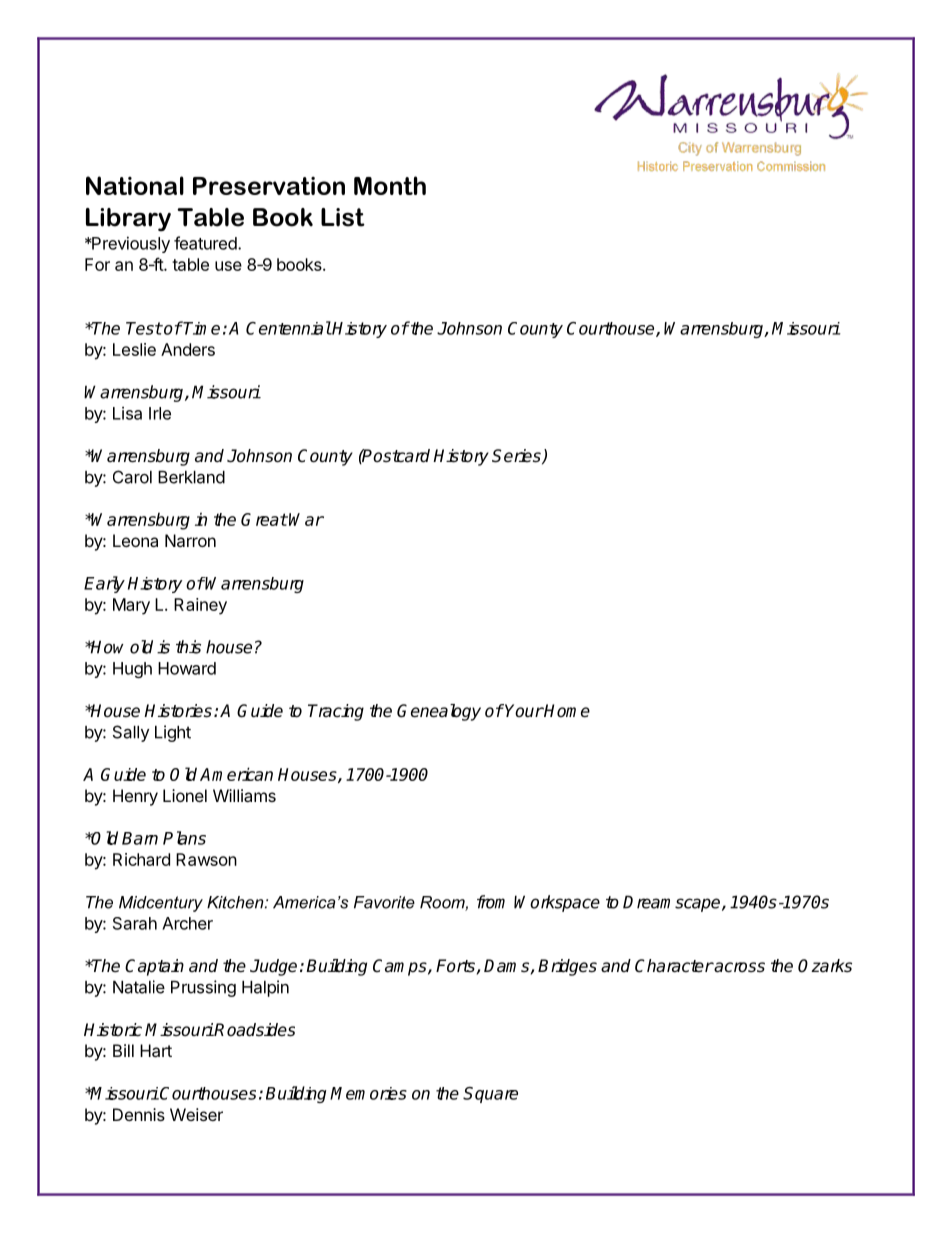  What do you see at coordinates (196, 1114) in the document?
I see `Weiser` at bounding box center [196, 1114].
